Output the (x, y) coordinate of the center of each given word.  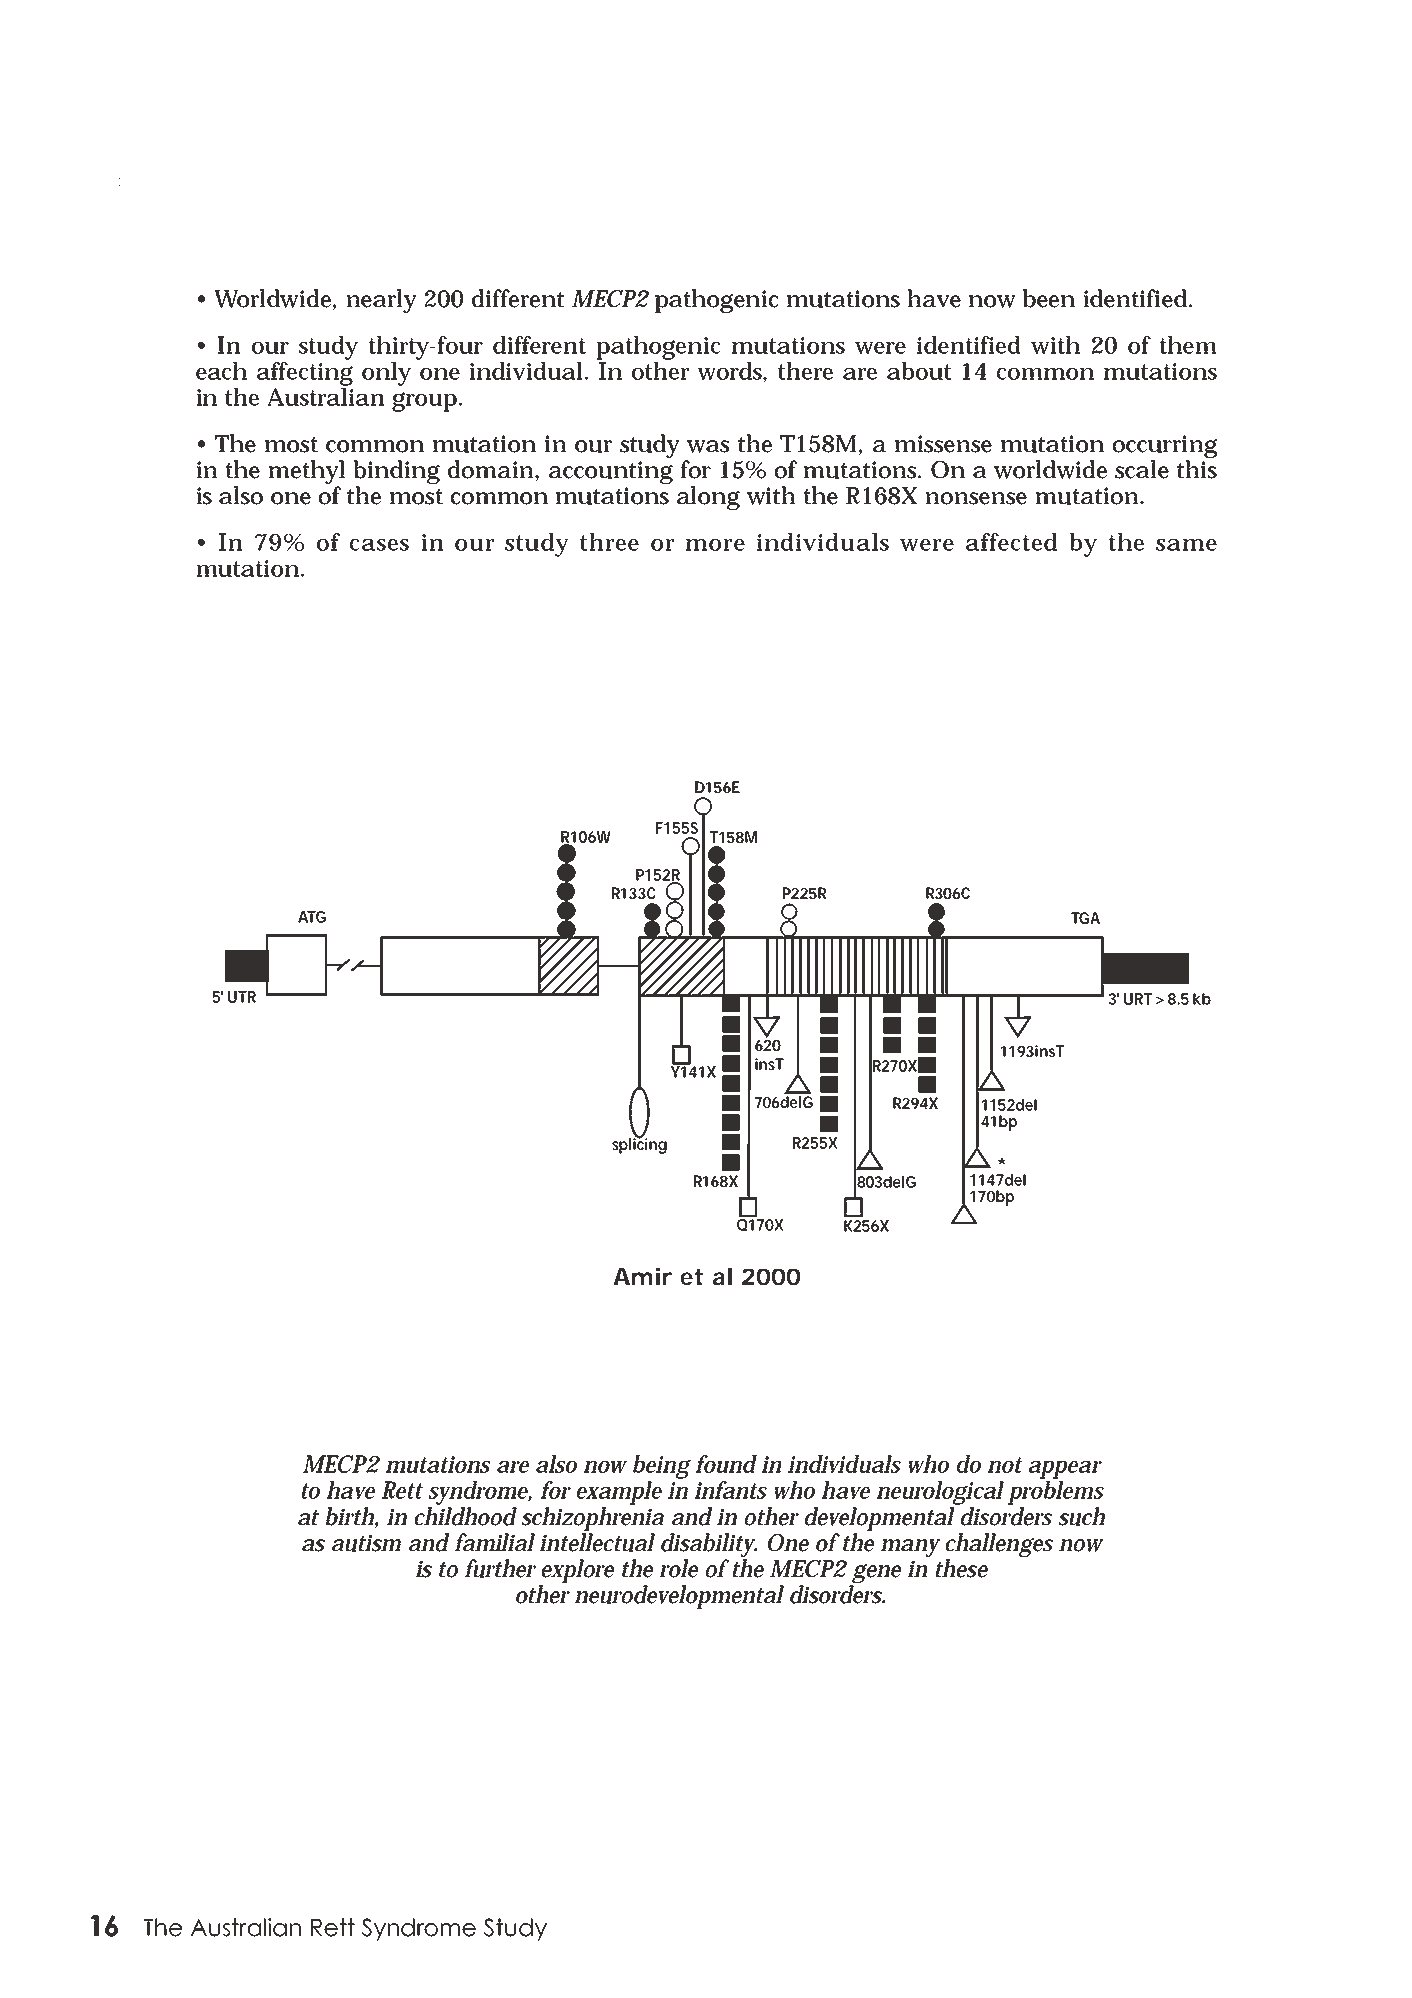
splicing (639, 1145)
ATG (312, 917)
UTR (242, 997)
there (805, 371)
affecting (305, 372)
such (1081, 1516)
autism (366, 1543)
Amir (642, 1276)
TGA (1085, 918)
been (1049, 298)
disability (709, 1545)
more (715, 545)
